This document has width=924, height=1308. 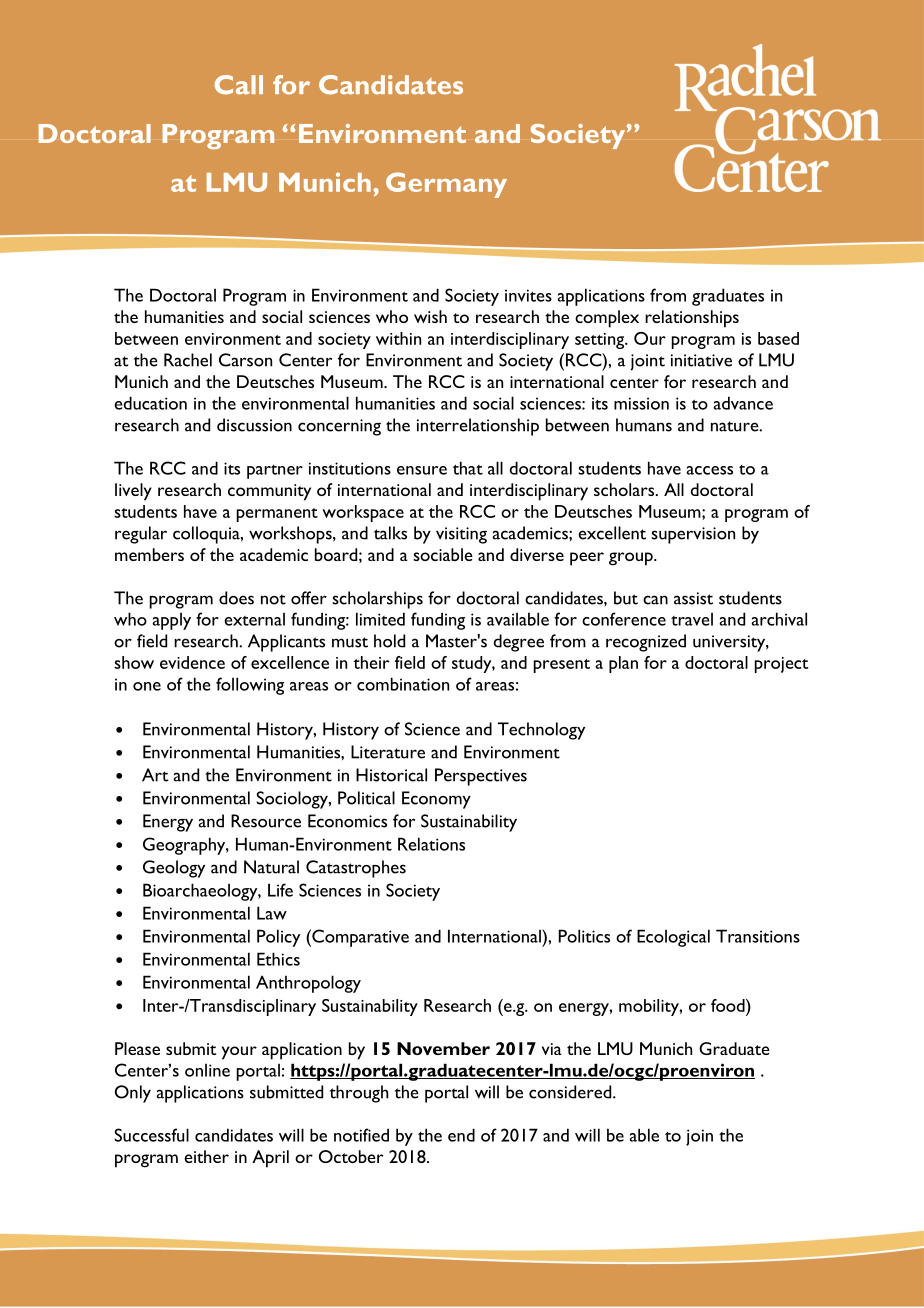 I want to click on access, so click(x=709, y=470).
